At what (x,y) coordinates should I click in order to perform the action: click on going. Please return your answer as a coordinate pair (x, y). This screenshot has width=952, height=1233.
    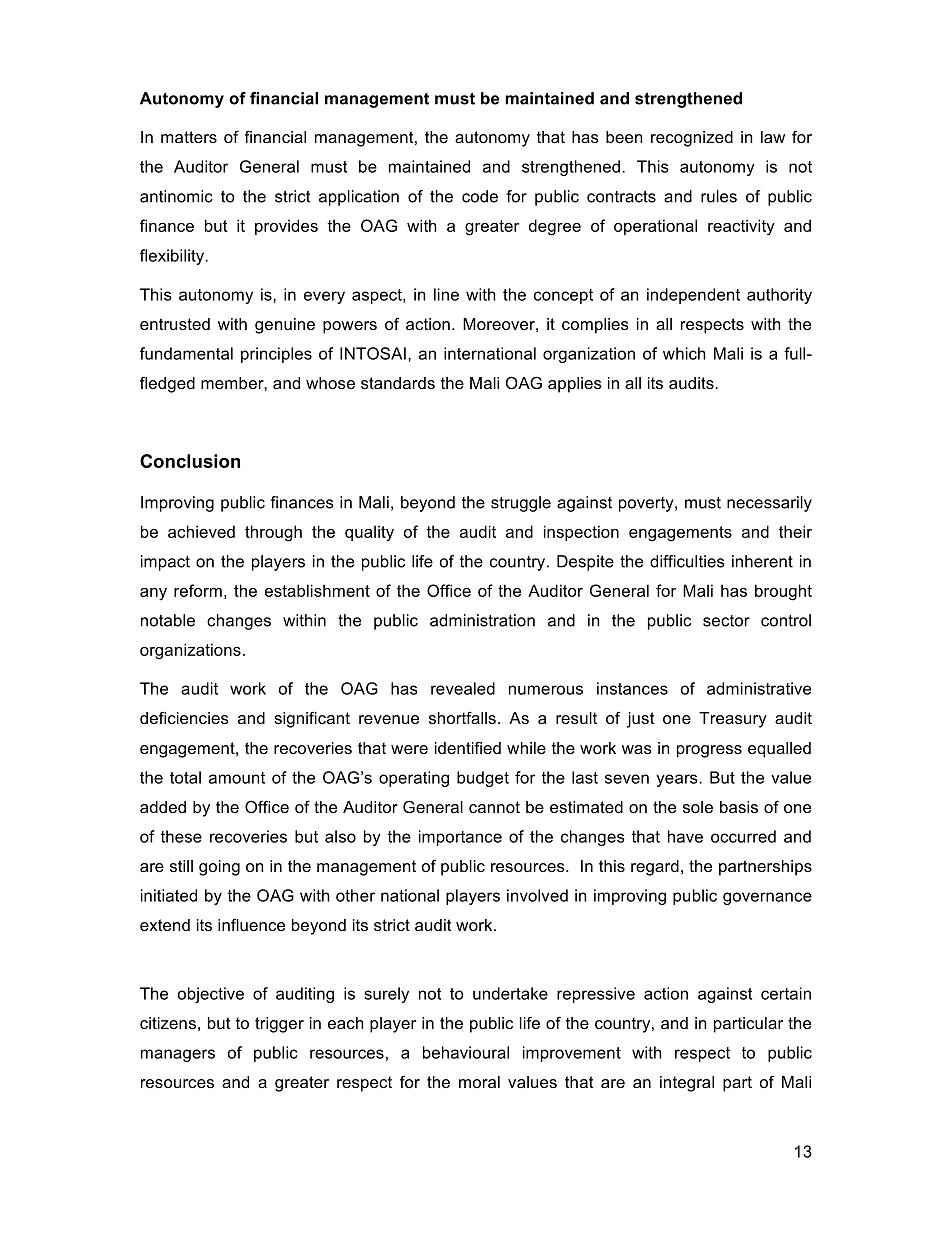
    Looking at the image, I should click on (219, 868).
